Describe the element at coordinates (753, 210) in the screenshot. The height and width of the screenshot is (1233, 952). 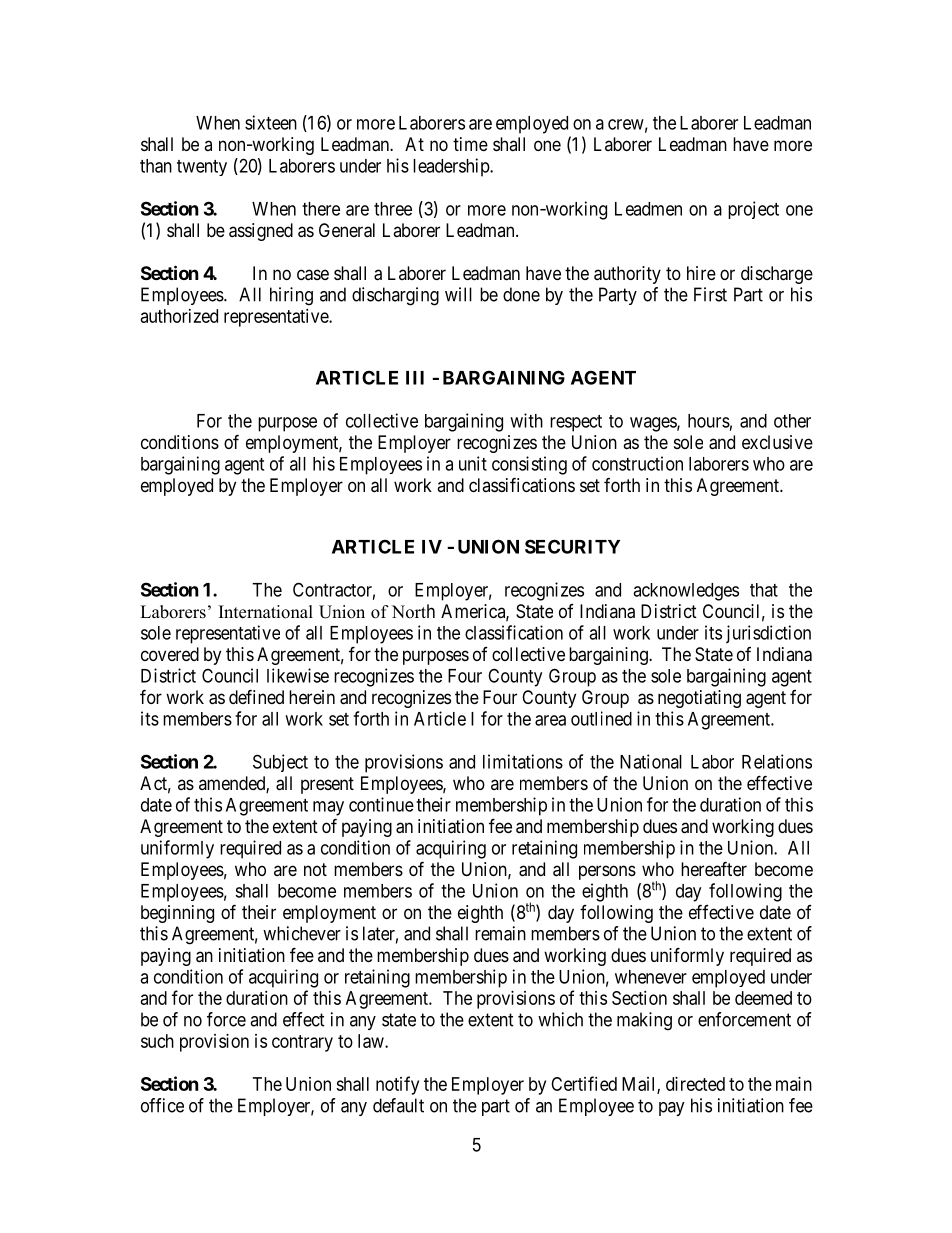
I see `project` at that location.
